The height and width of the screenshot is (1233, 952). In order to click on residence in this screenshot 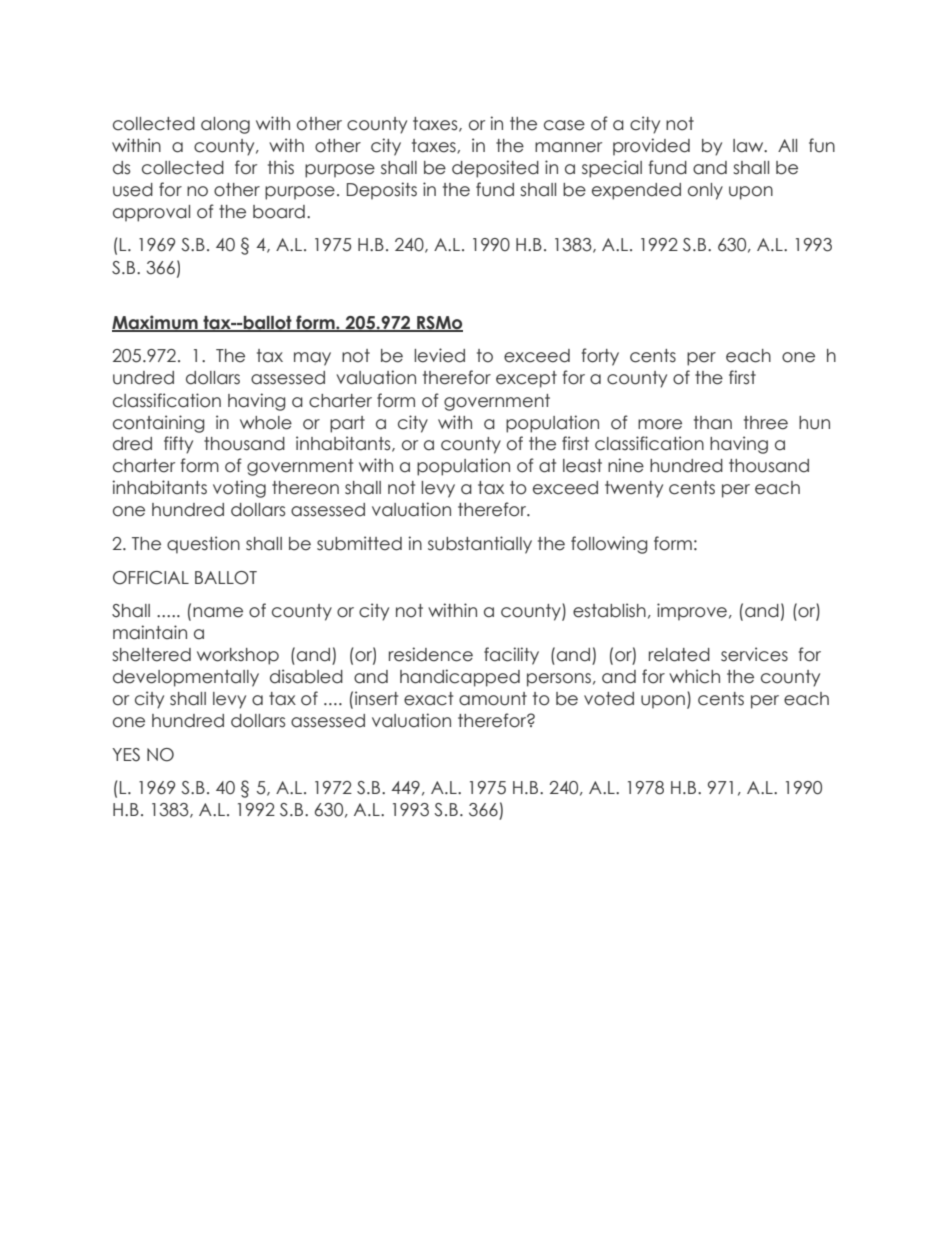, I will do `click(431, 654)`.
